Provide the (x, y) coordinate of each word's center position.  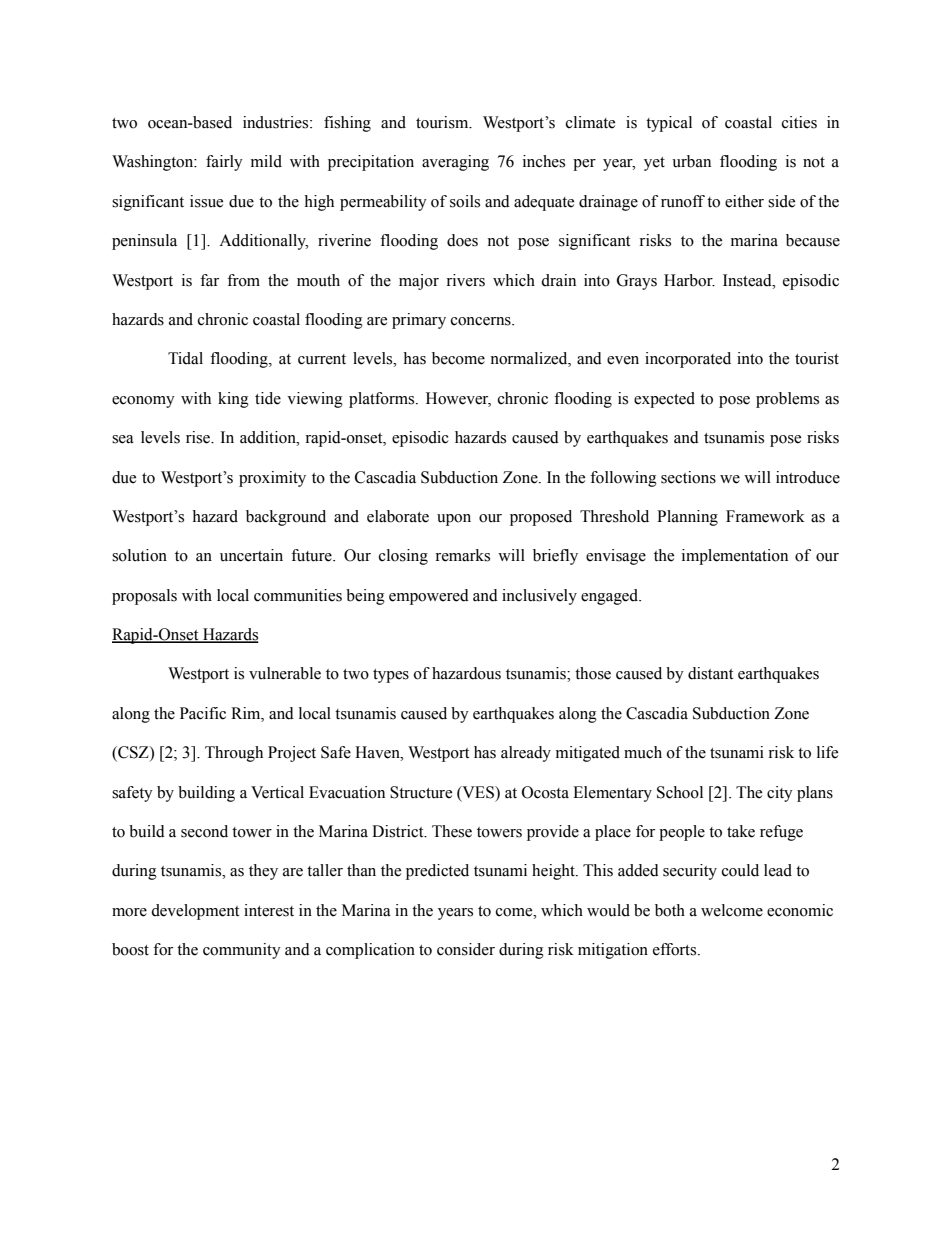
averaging (455, 163)
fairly (224, 163)
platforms (383, 400)
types (391, 676)
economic (800, 910)
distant (710, 673)
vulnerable (285, 673)
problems (787, 400)
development (195, 912)
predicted (437, 872)
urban (691, 161)
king (233, 400)
